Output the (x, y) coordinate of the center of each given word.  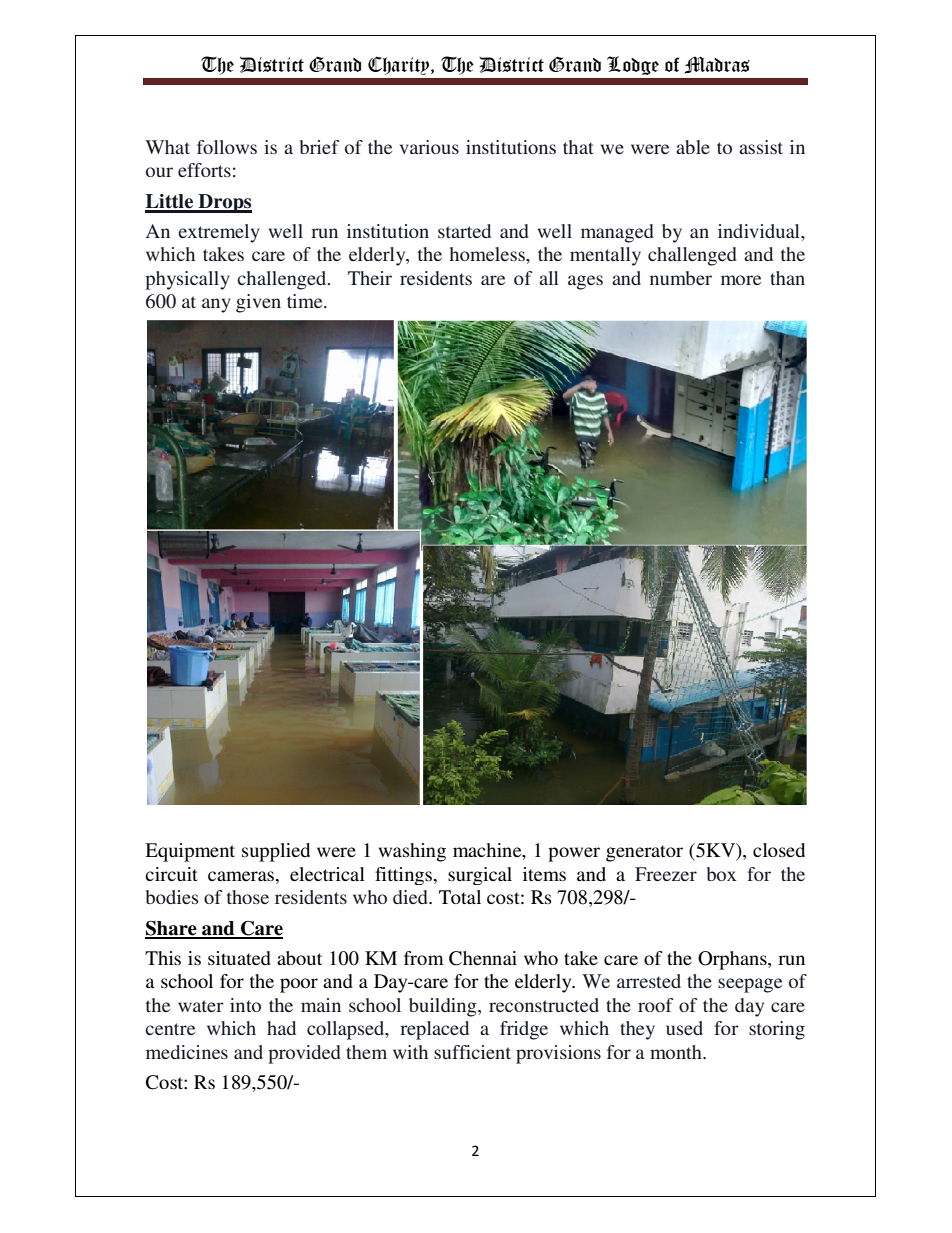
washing (412, 852)
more (741, 280)
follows (227, 147)
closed (779, 850)
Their (370, 278)
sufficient (472, 1052)
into (245, 1005)
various (429, 147)
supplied (276, 852)
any (216, 305)
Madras (717, 65)
